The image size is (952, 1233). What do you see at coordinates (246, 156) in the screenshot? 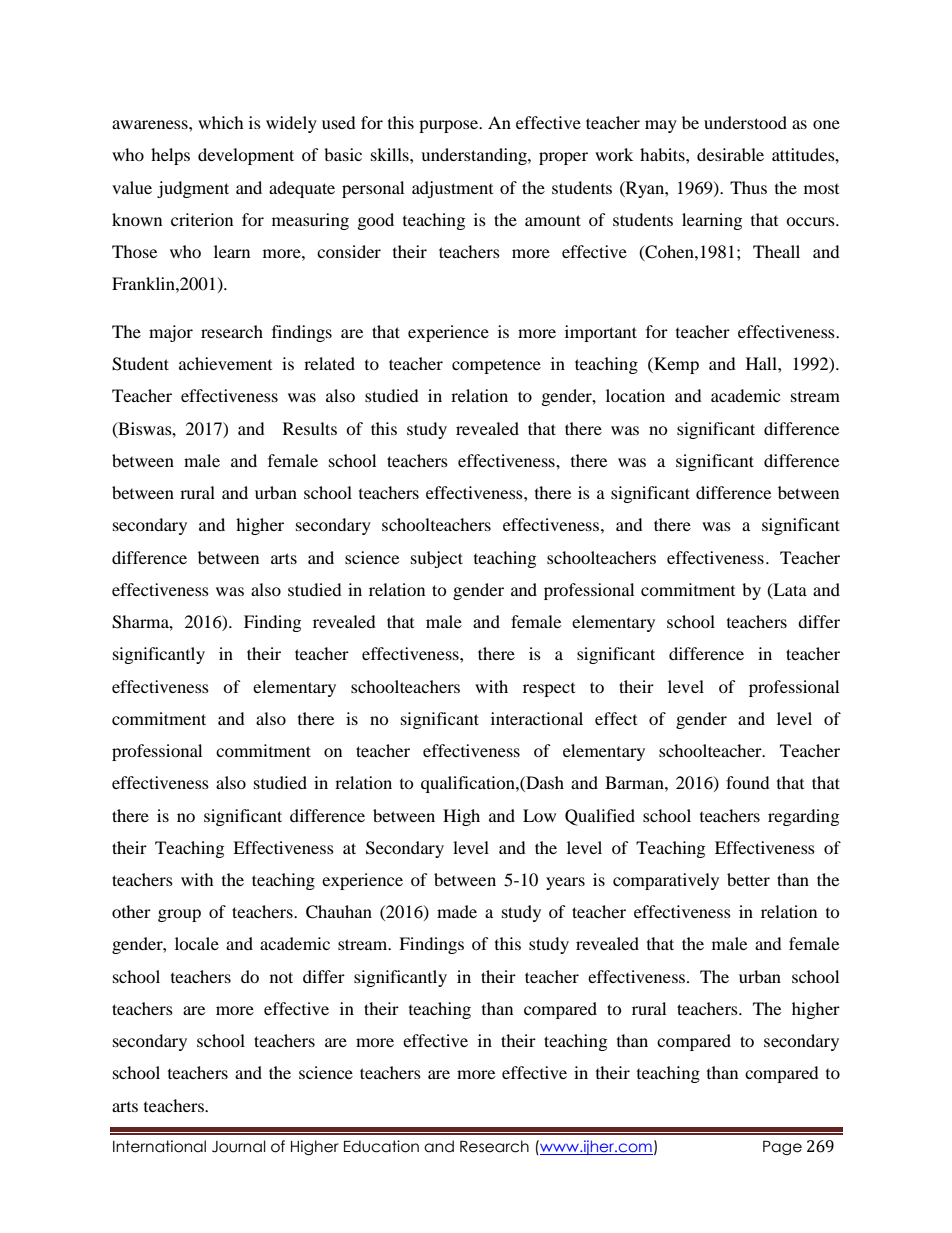
I see `development` at bounding box center [246, 156].
